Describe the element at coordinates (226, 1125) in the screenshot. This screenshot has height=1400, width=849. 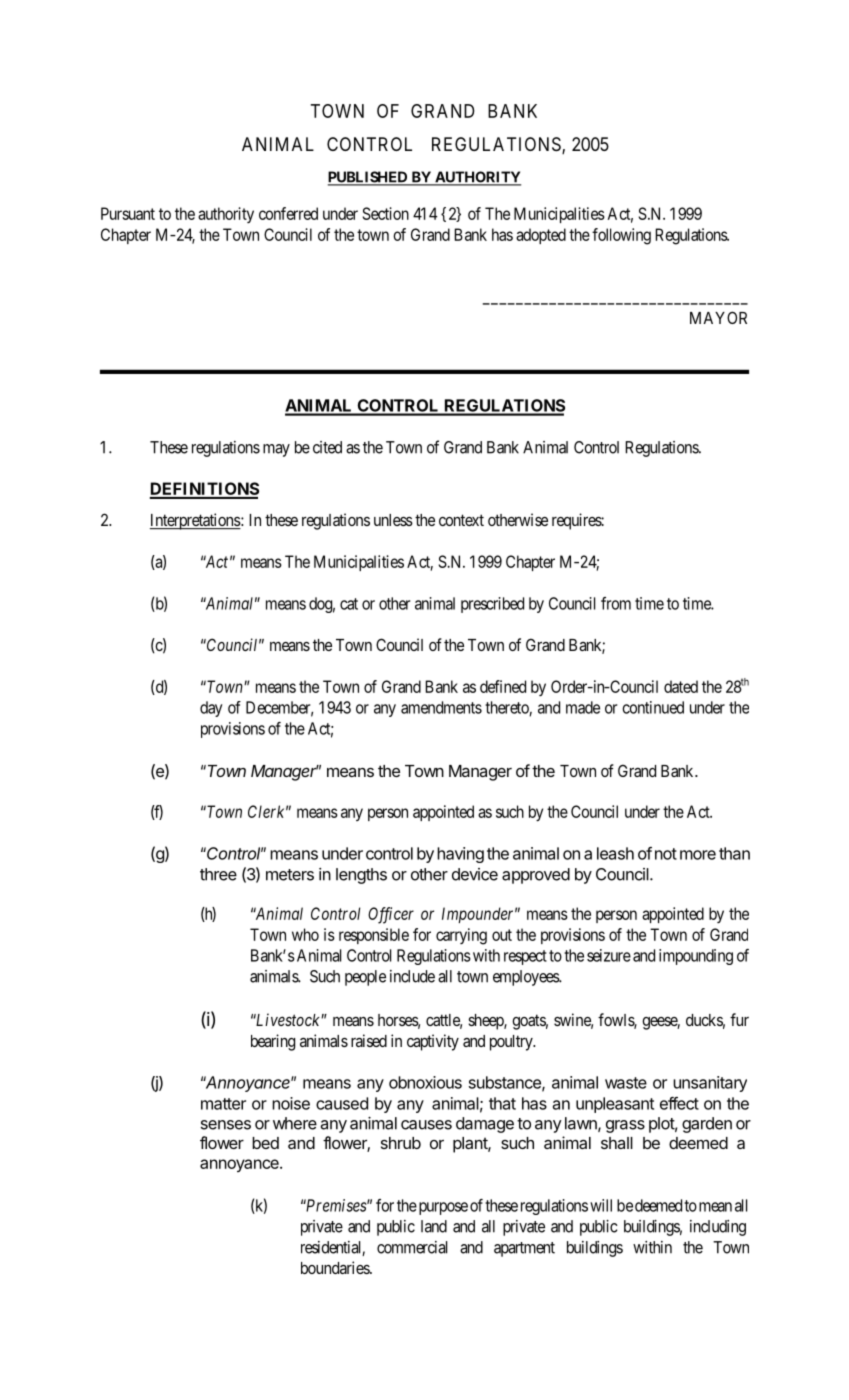
I see `senses` at that location.
